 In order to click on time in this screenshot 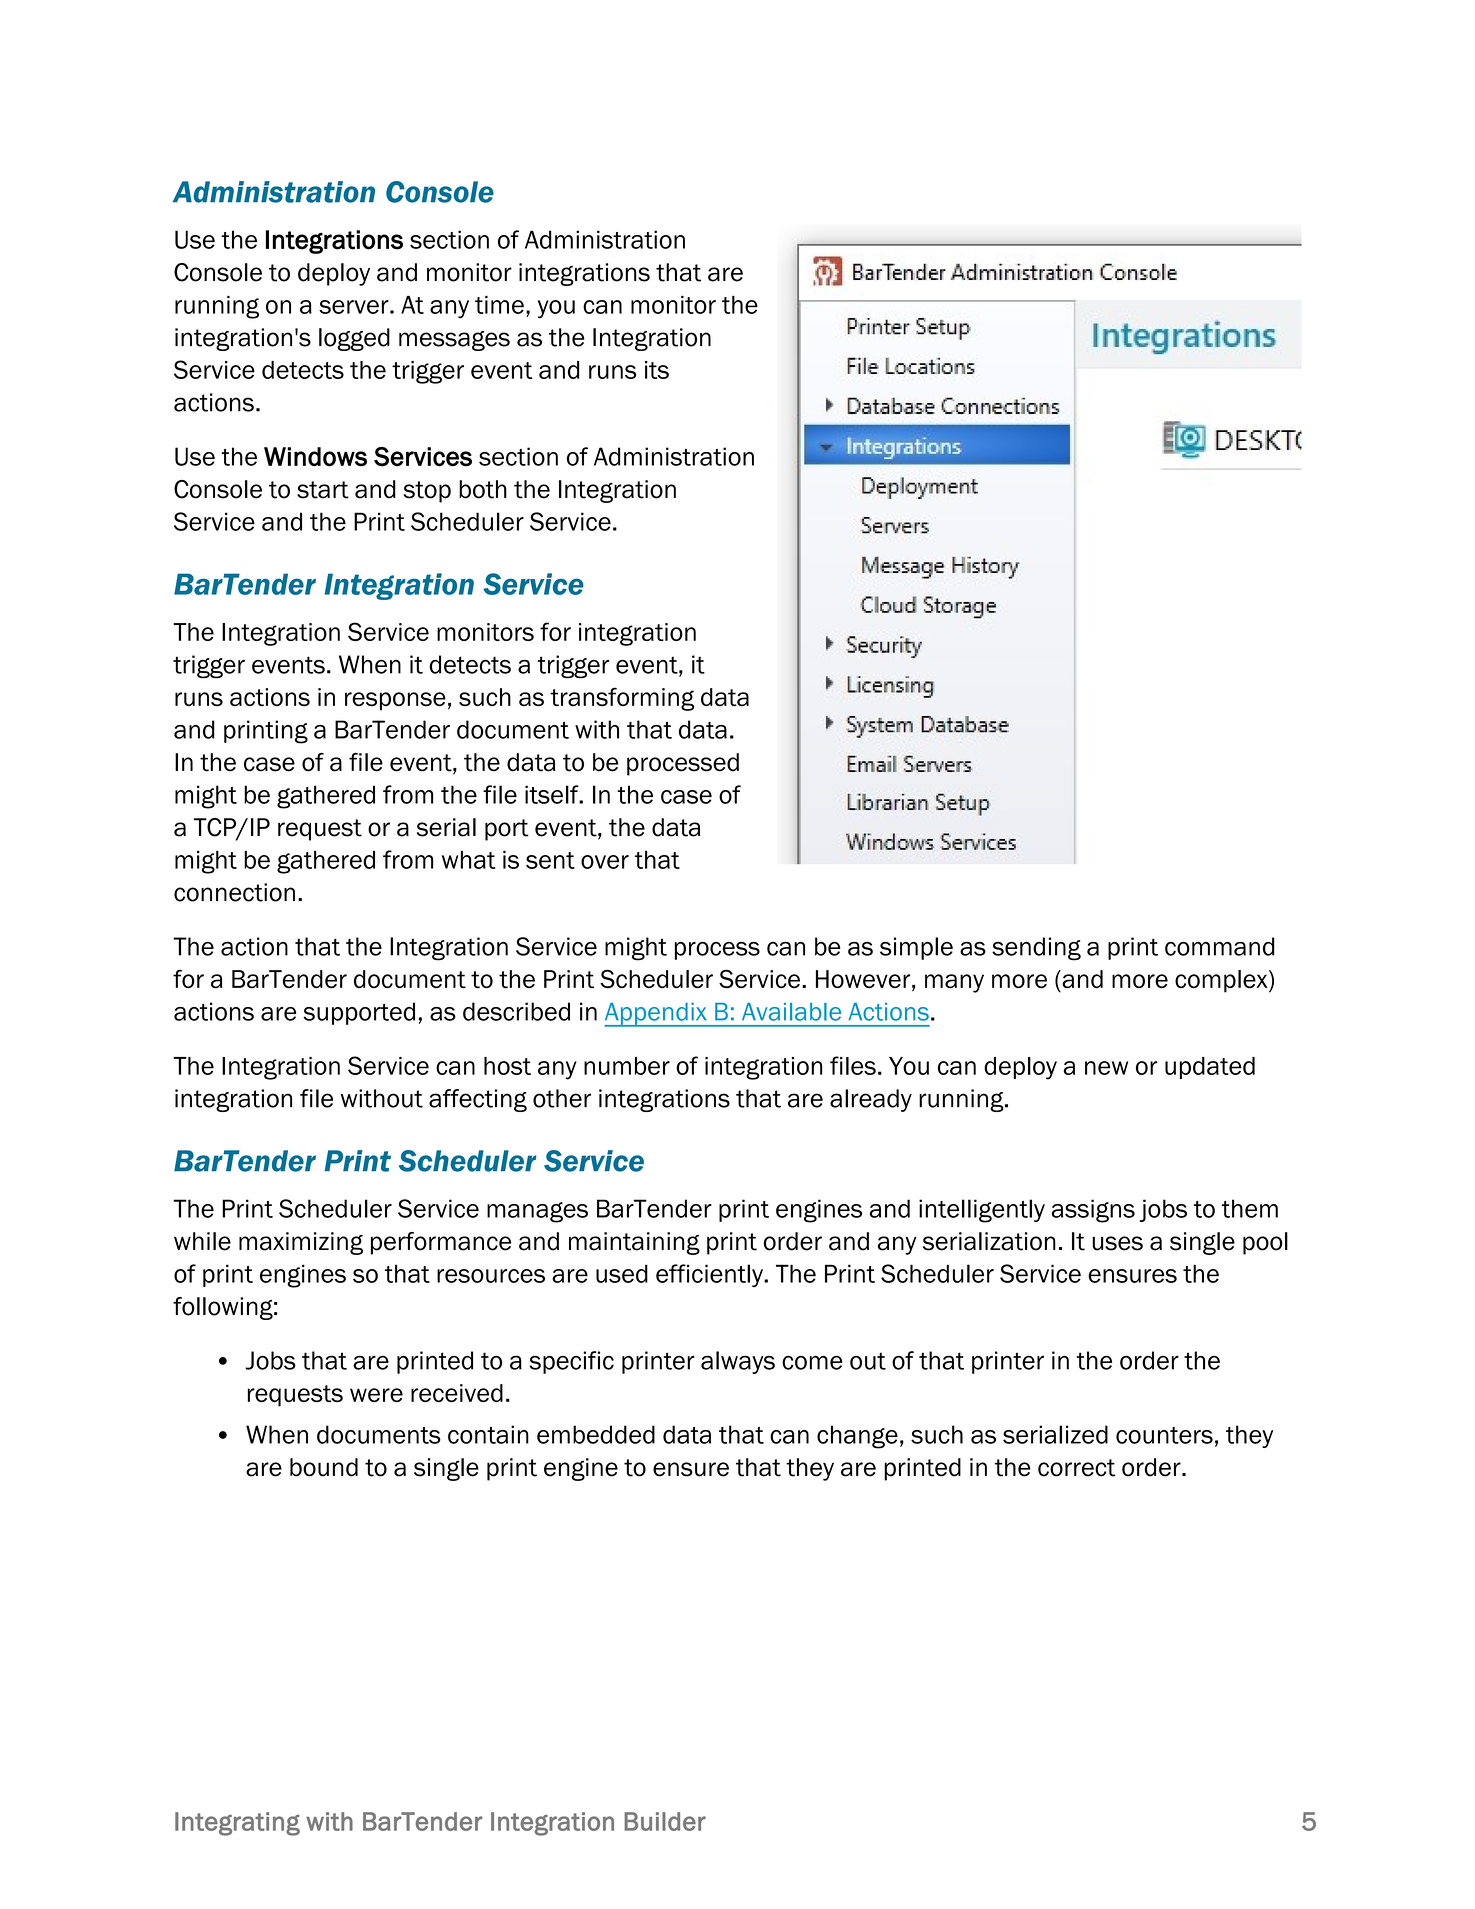, I will do `click(499, 305)`.
